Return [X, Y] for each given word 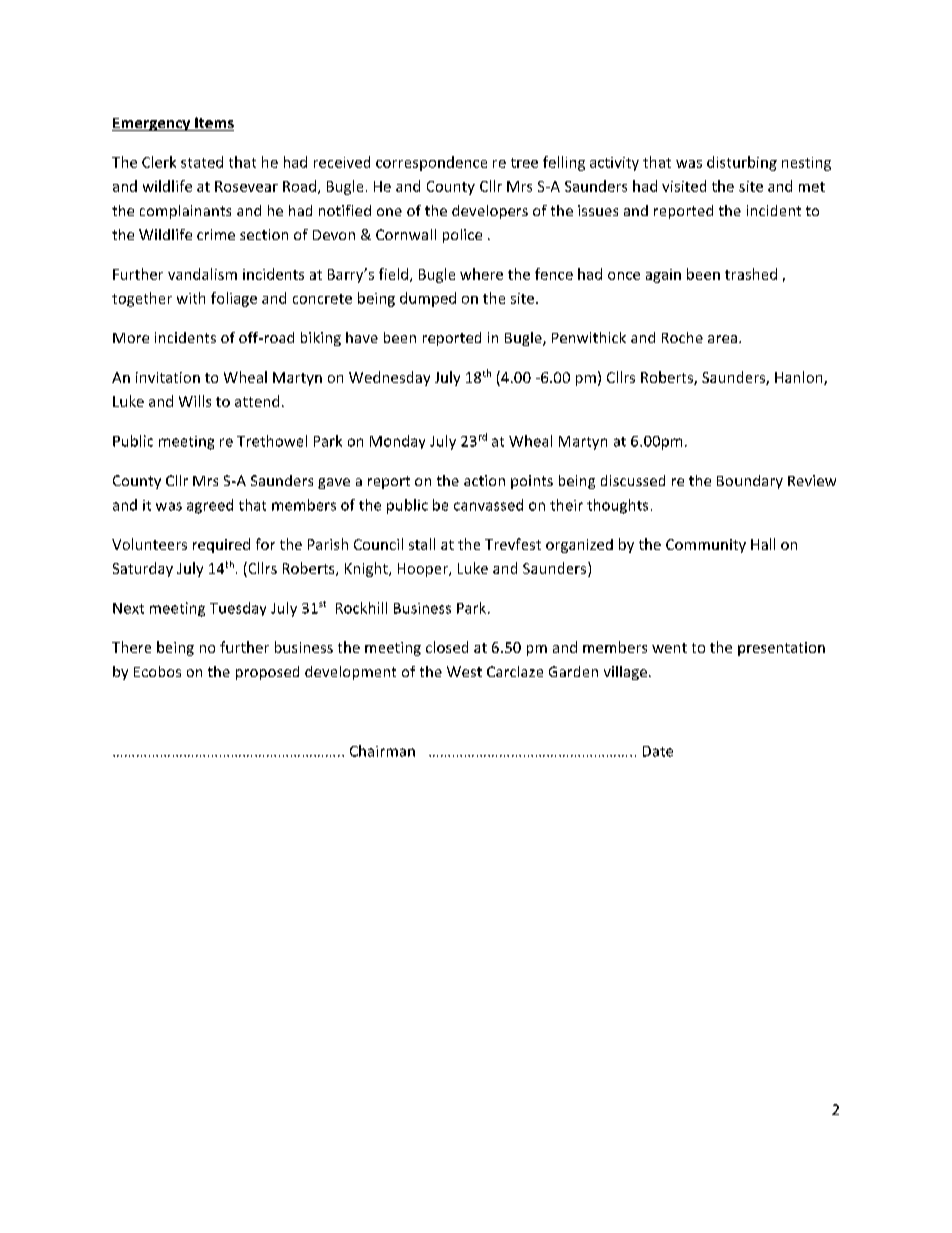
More [131, 338]
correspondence [431, 163]
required [221, 545]
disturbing [742, 163]
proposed [267, 673]
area [722, 339]
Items [213, 124]
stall [422, 544]
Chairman [382, 751]
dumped [428, 299]
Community [706, 546]
